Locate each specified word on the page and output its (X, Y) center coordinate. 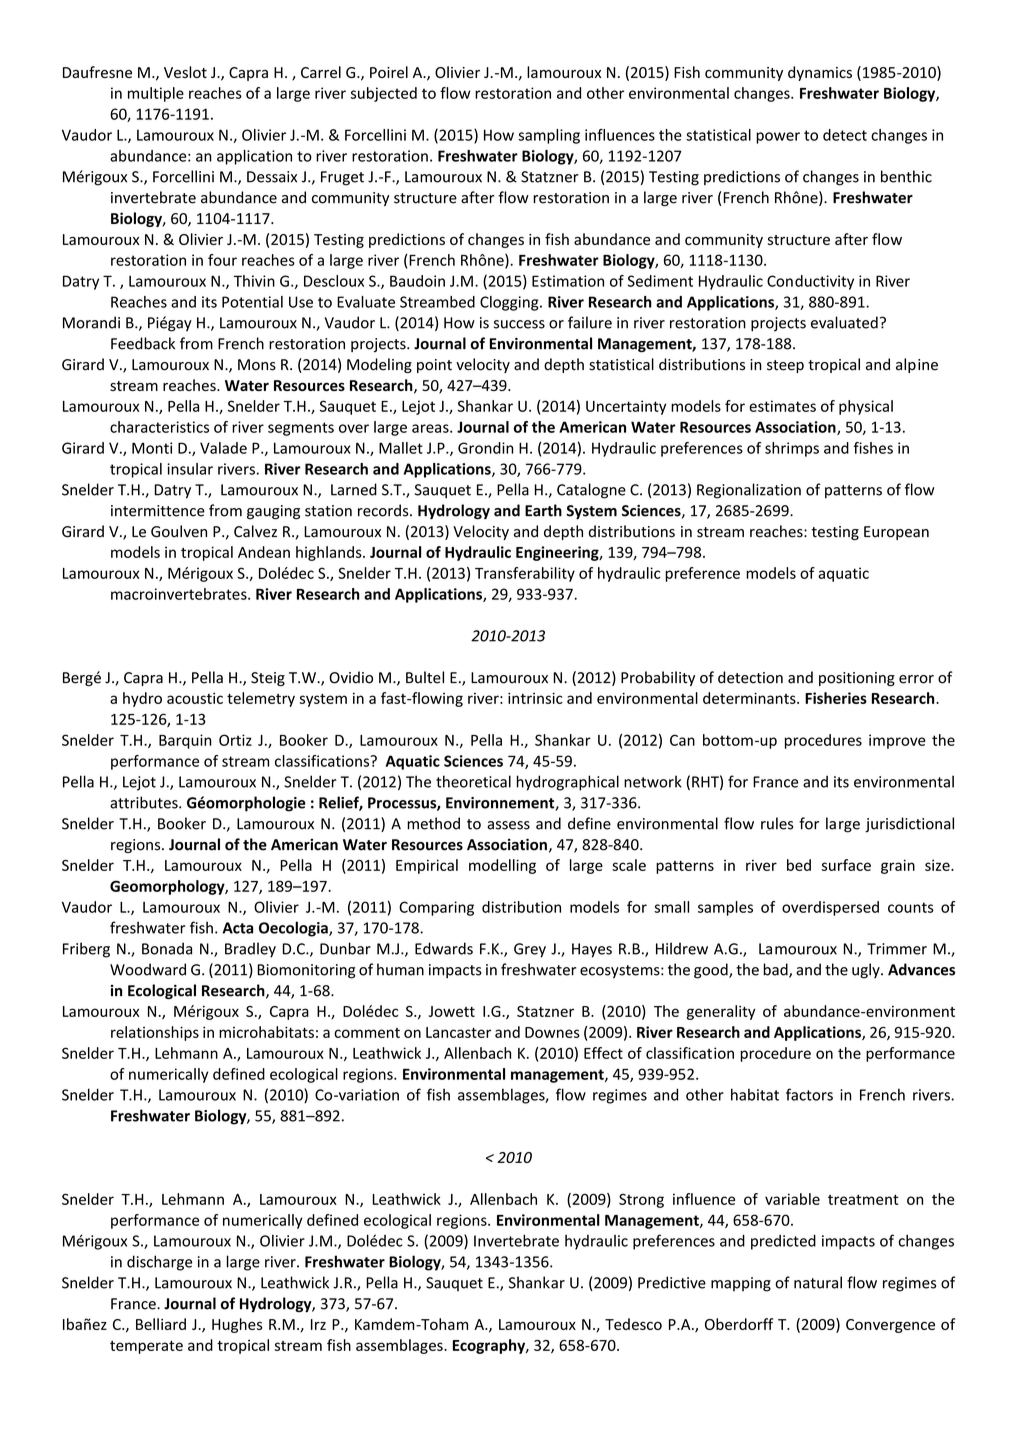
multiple (156, 94)
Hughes (237, 1325)
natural (818, 1282)
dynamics (820, 73)
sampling (549, 136)
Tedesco (633, 1324)
